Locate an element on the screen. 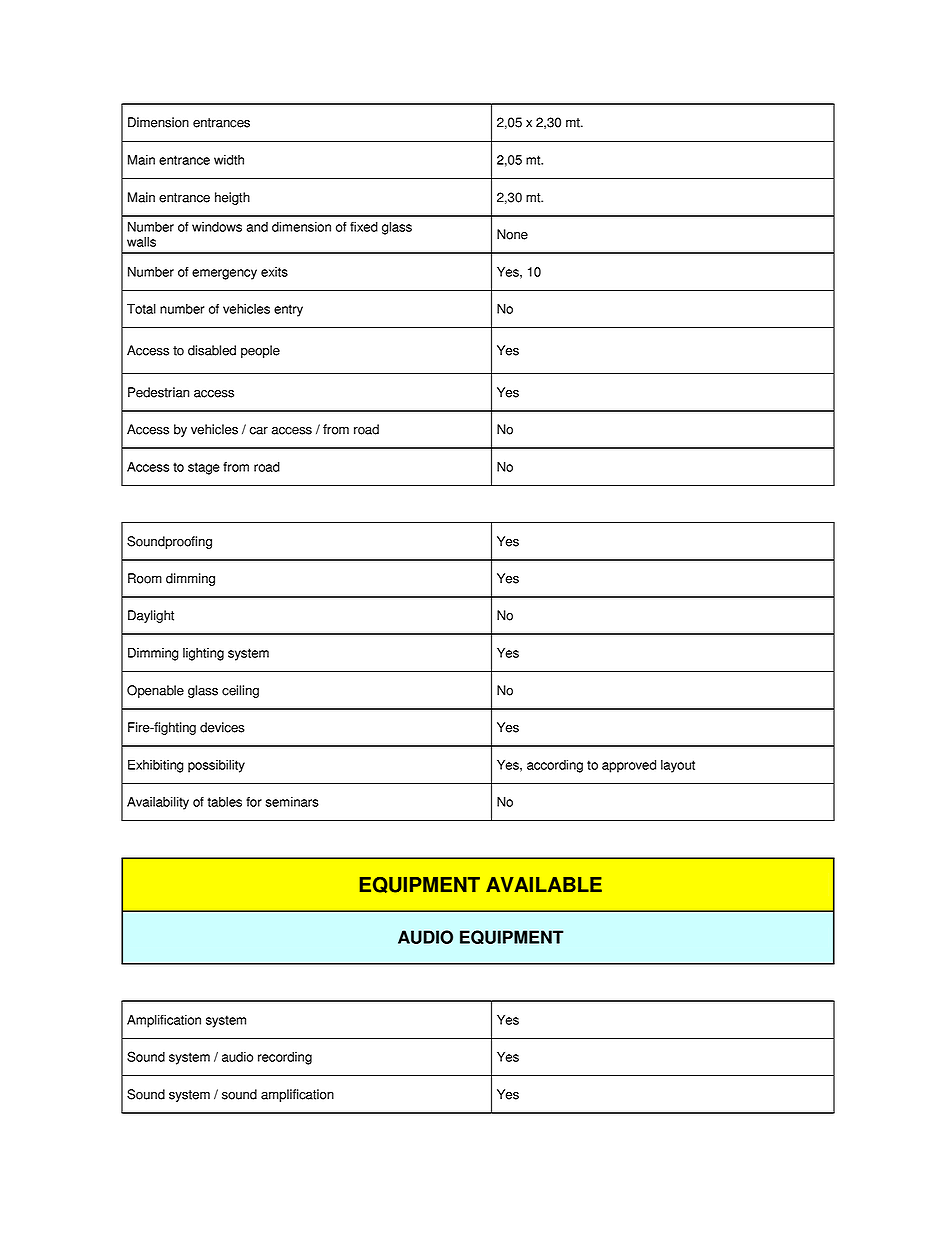 The image size is (952, 1233). according is located at coordinates (555, 766).
